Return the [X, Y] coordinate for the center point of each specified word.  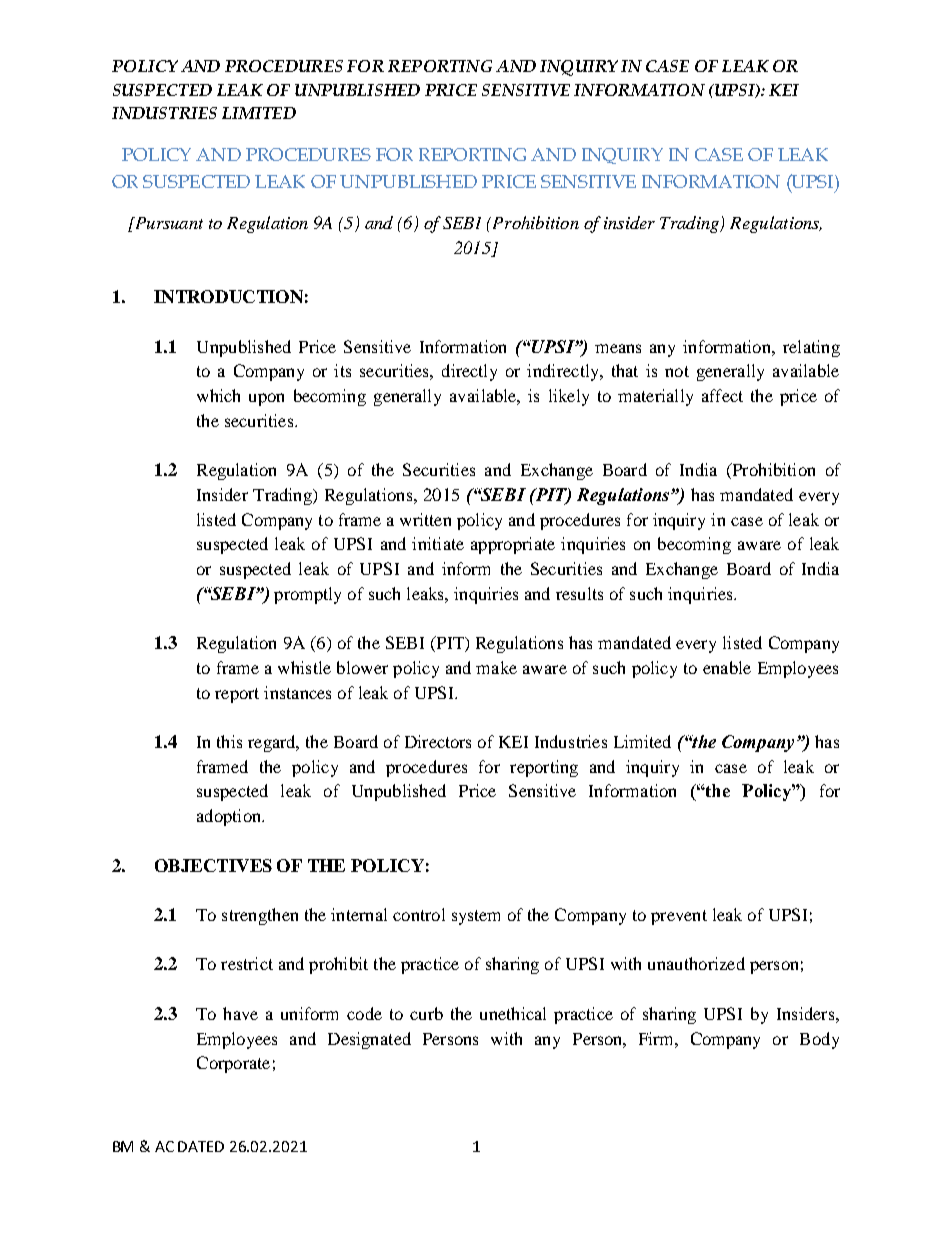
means [618, 348]
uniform [309, 1013]
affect [722, 395]
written [425, 519]
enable [727, 667]
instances [297, 692]
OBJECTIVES [213, 865]
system [476, 917]
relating [811, 348]
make [496, 667]
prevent [679, 917]
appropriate [513, 545]
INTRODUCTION [228, 296]
